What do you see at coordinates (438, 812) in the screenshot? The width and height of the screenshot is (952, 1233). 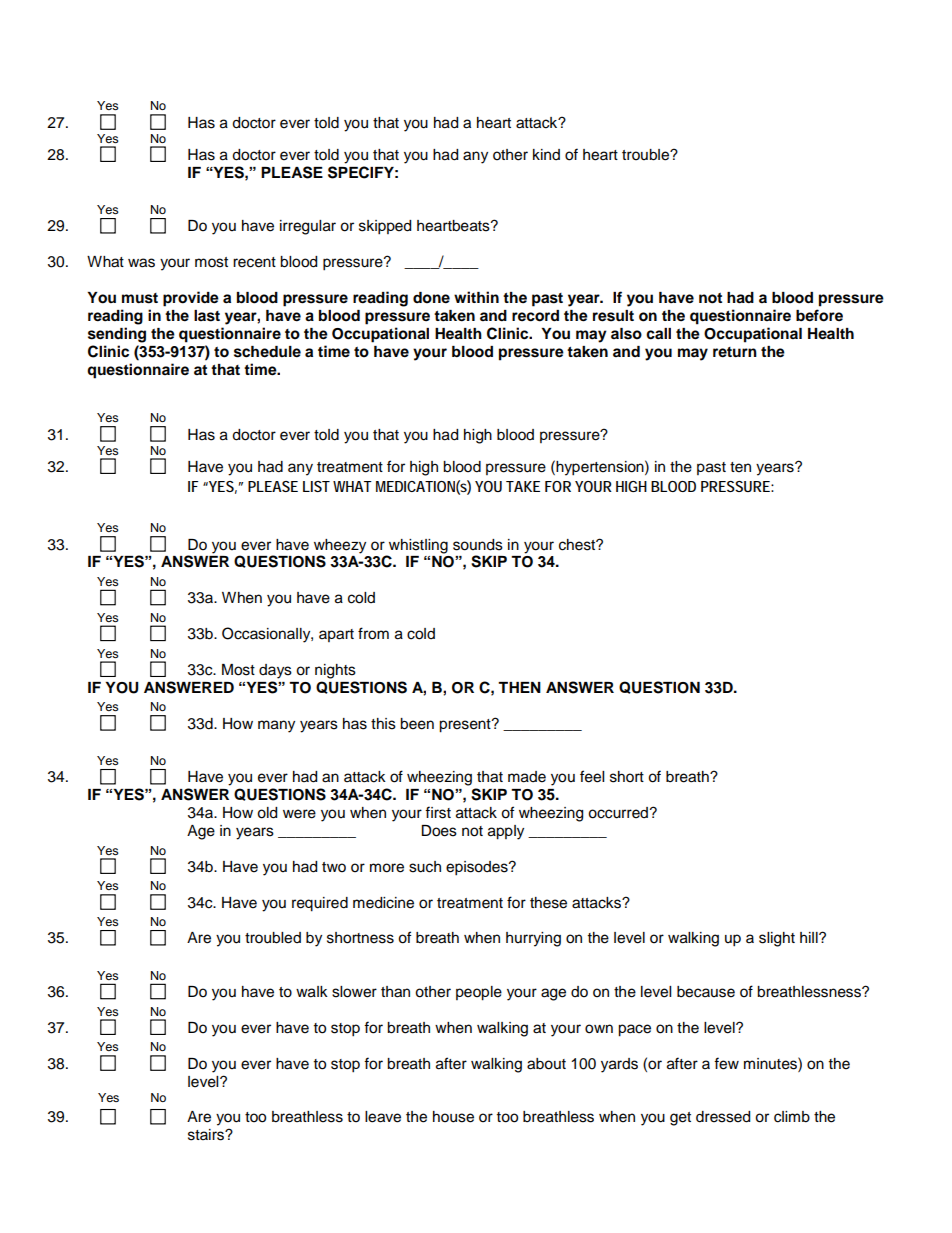 I see `first` at bounding box center [438, 812].
